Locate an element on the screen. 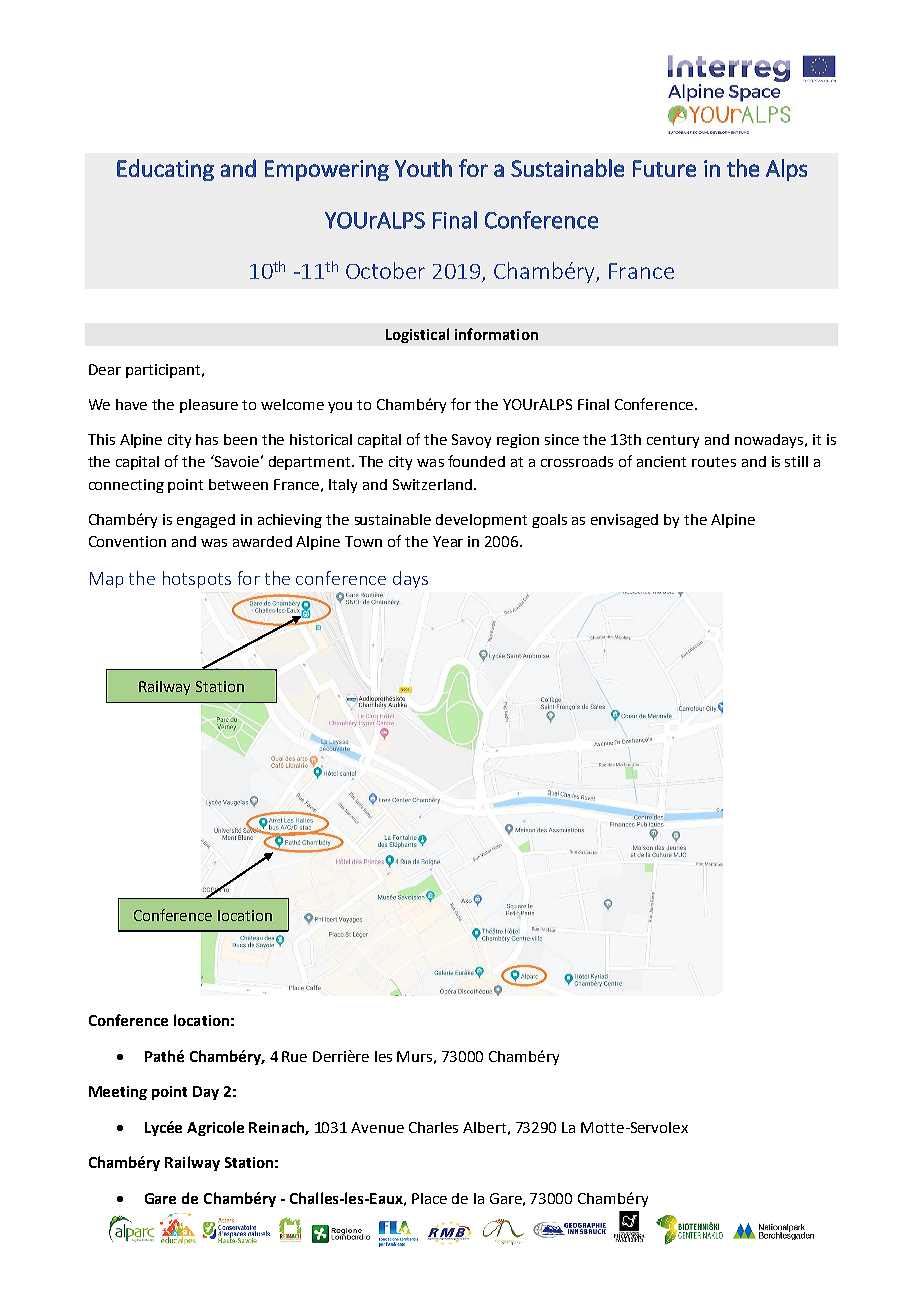 Image resolution: width=924 pixels, height=1308 pixels. envisaged is located at coordinates (624, 521).
